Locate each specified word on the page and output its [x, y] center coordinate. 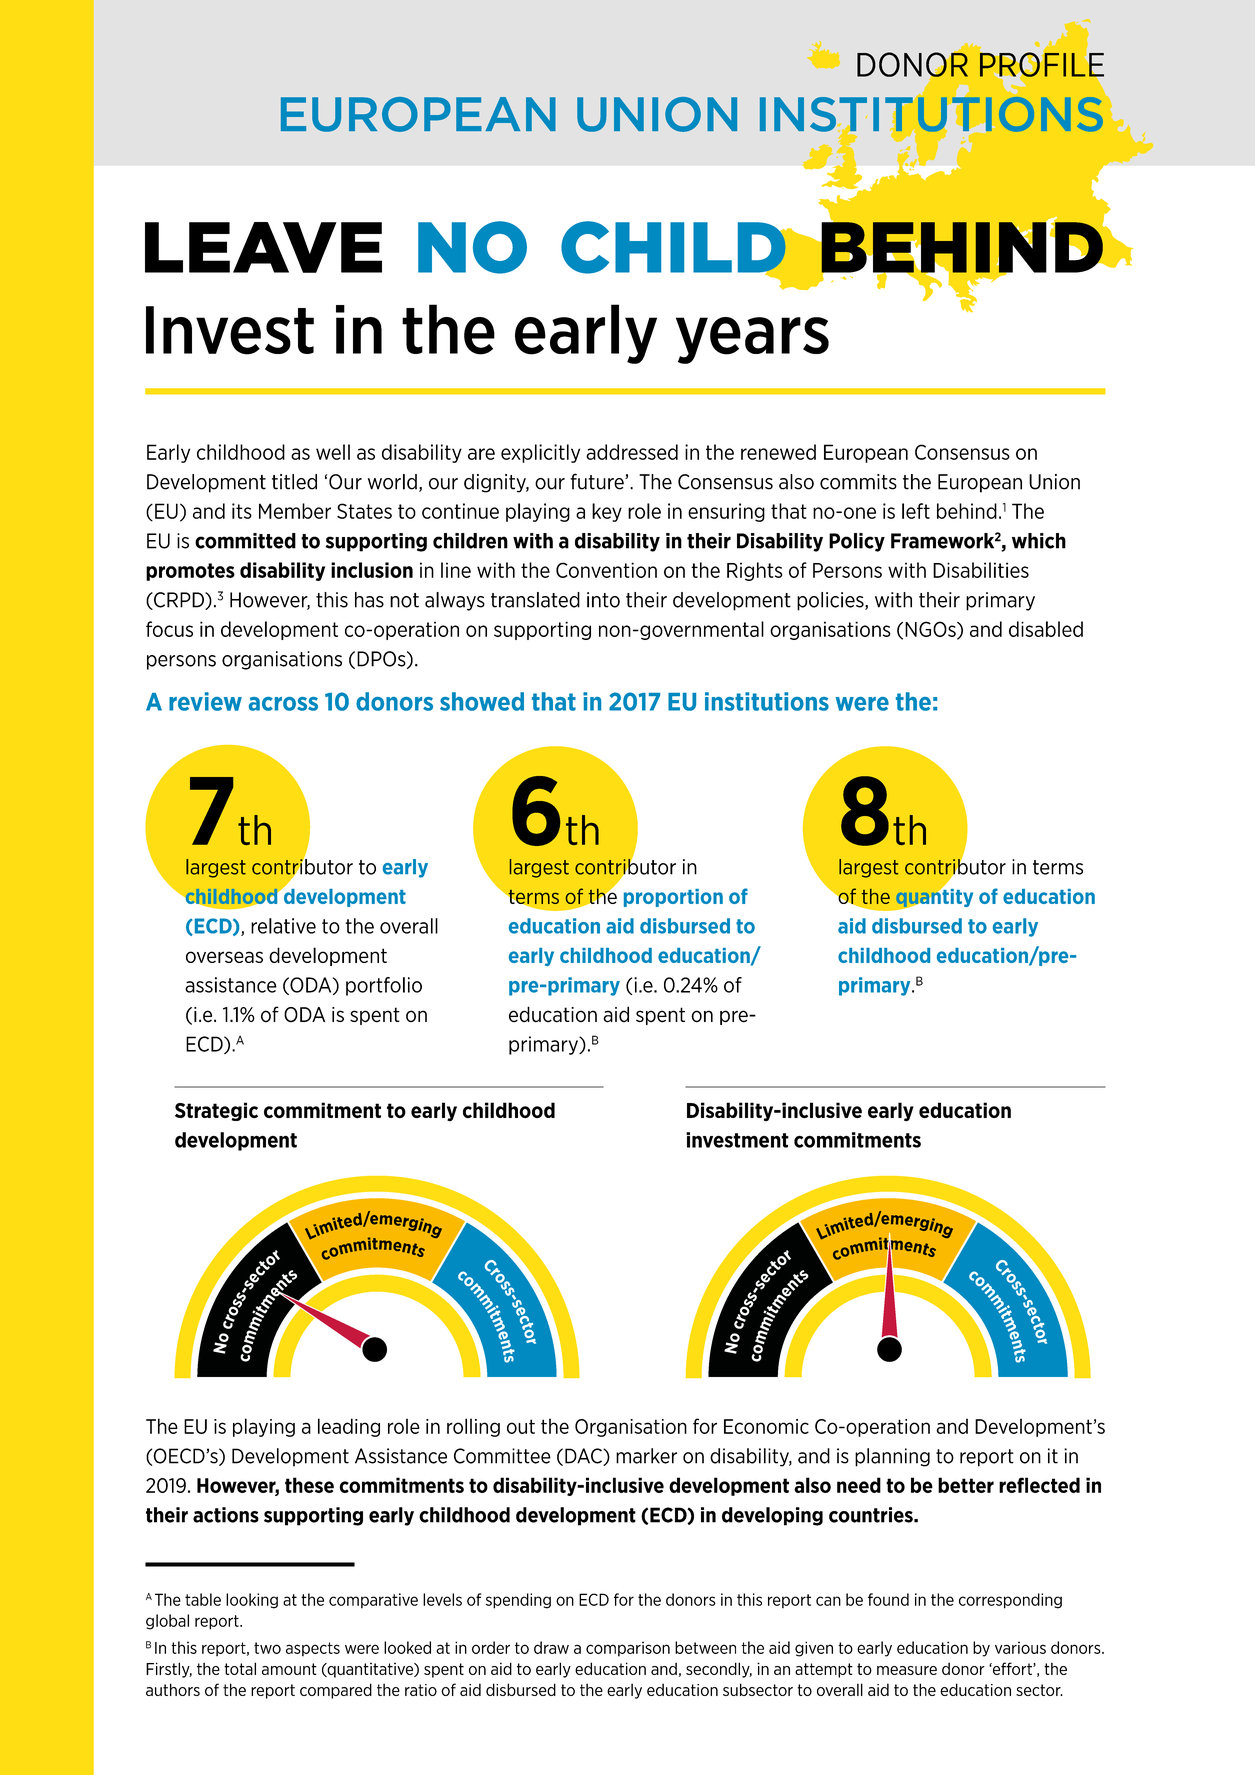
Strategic [216, 1111]
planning [892, 1457]
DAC [584, 1457]
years [752, 340]
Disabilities [981, 570]
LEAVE [263, 247]
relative [283, 926]
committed [245, 541]
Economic [766, 1426]
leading [349, 1427]
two [267, 1648]
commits [858, 482]
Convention [606, 570]
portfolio [384, 986]
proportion [673, 898]
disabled [1046, 629]
